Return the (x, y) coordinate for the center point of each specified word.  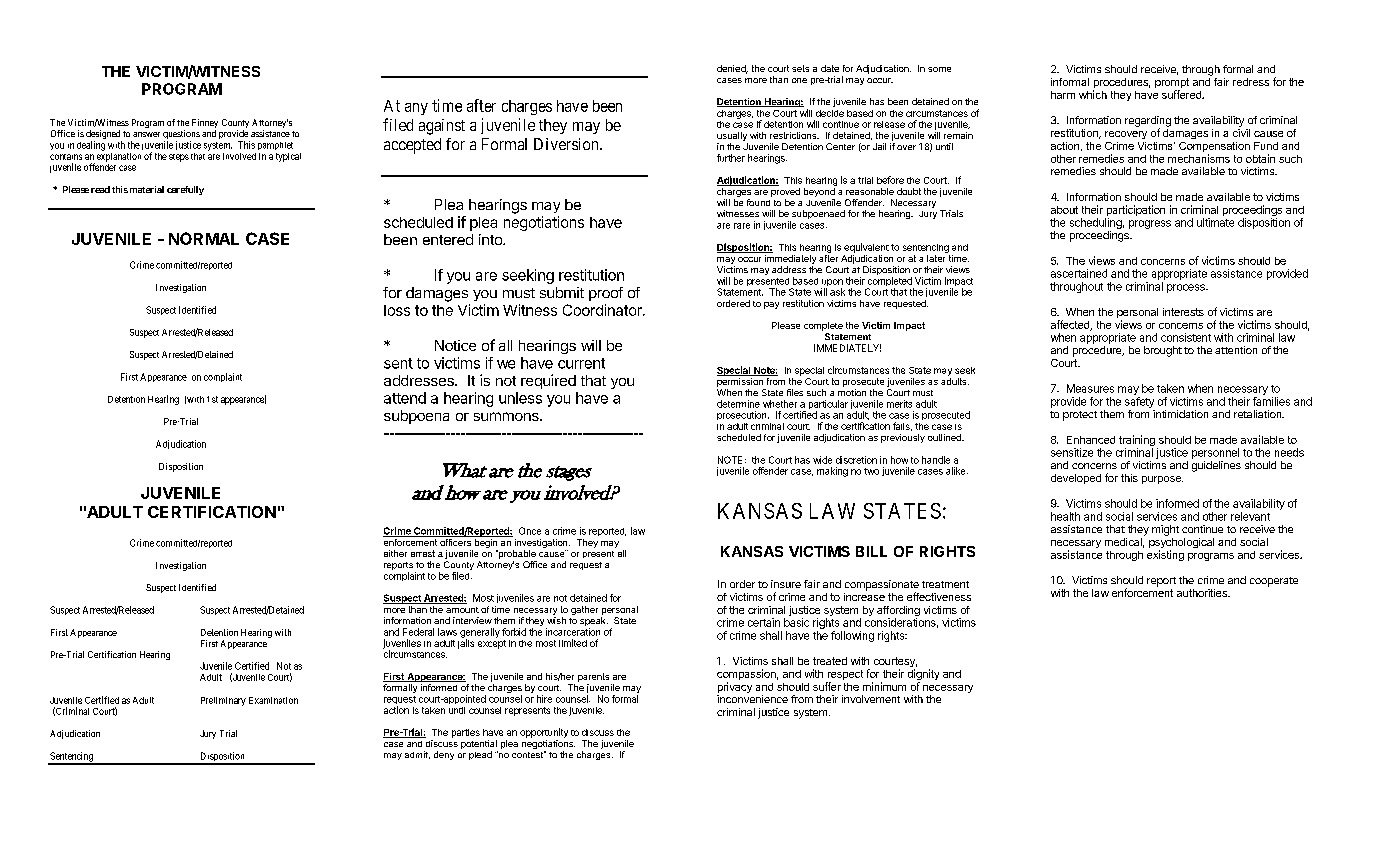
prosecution (743, 415)
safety (1139, 402)
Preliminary (223, 701)
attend (405, 398)
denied (732, 69)
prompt (1172, 84)
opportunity (544, 733)
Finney (205, 125)
